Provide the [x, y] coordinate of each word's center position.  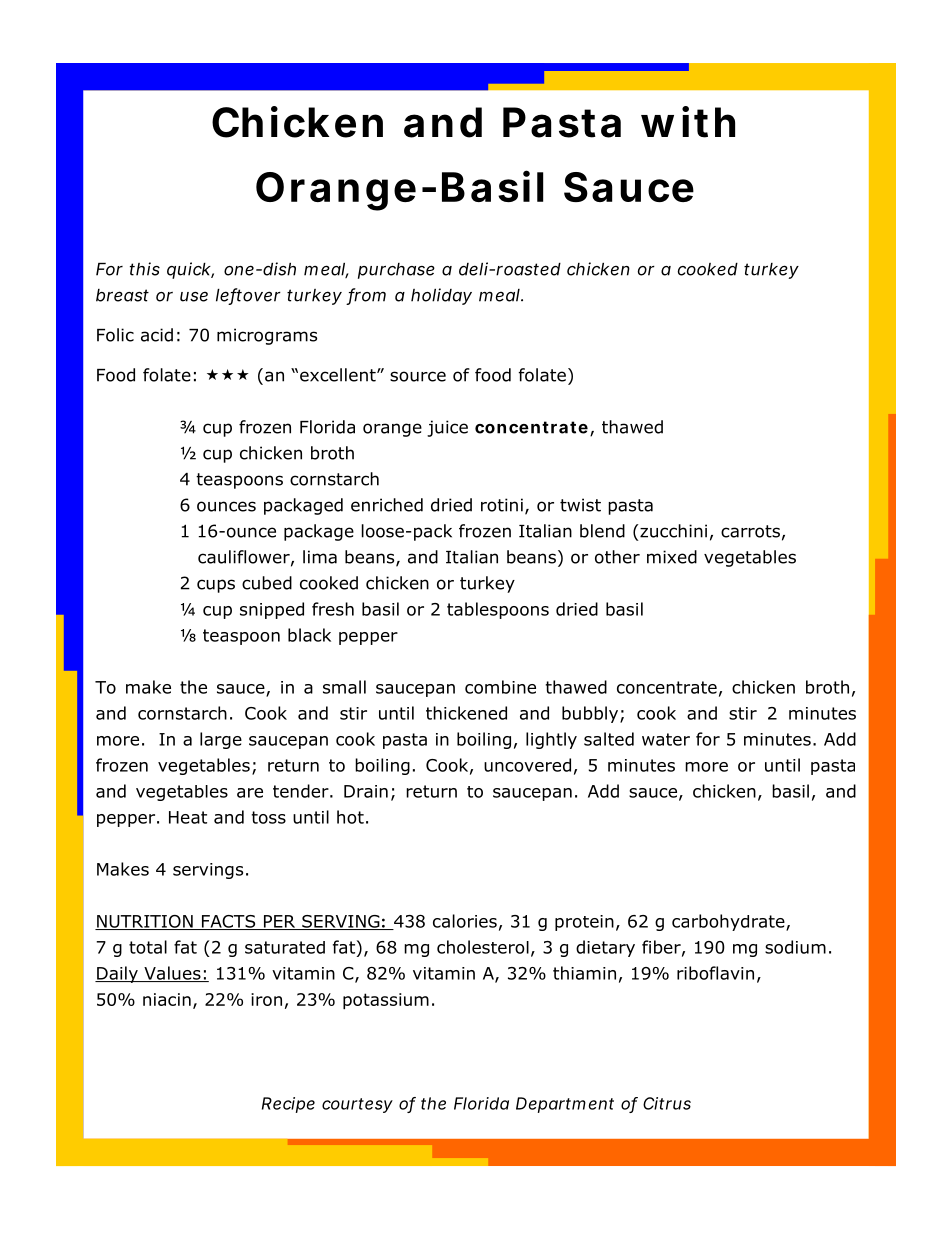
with [688, 122]
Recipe [288, 1105]
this [145, 269]
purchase [396, 271]
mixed [672, 557]
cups [216, 586]
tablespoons [498, 610]
